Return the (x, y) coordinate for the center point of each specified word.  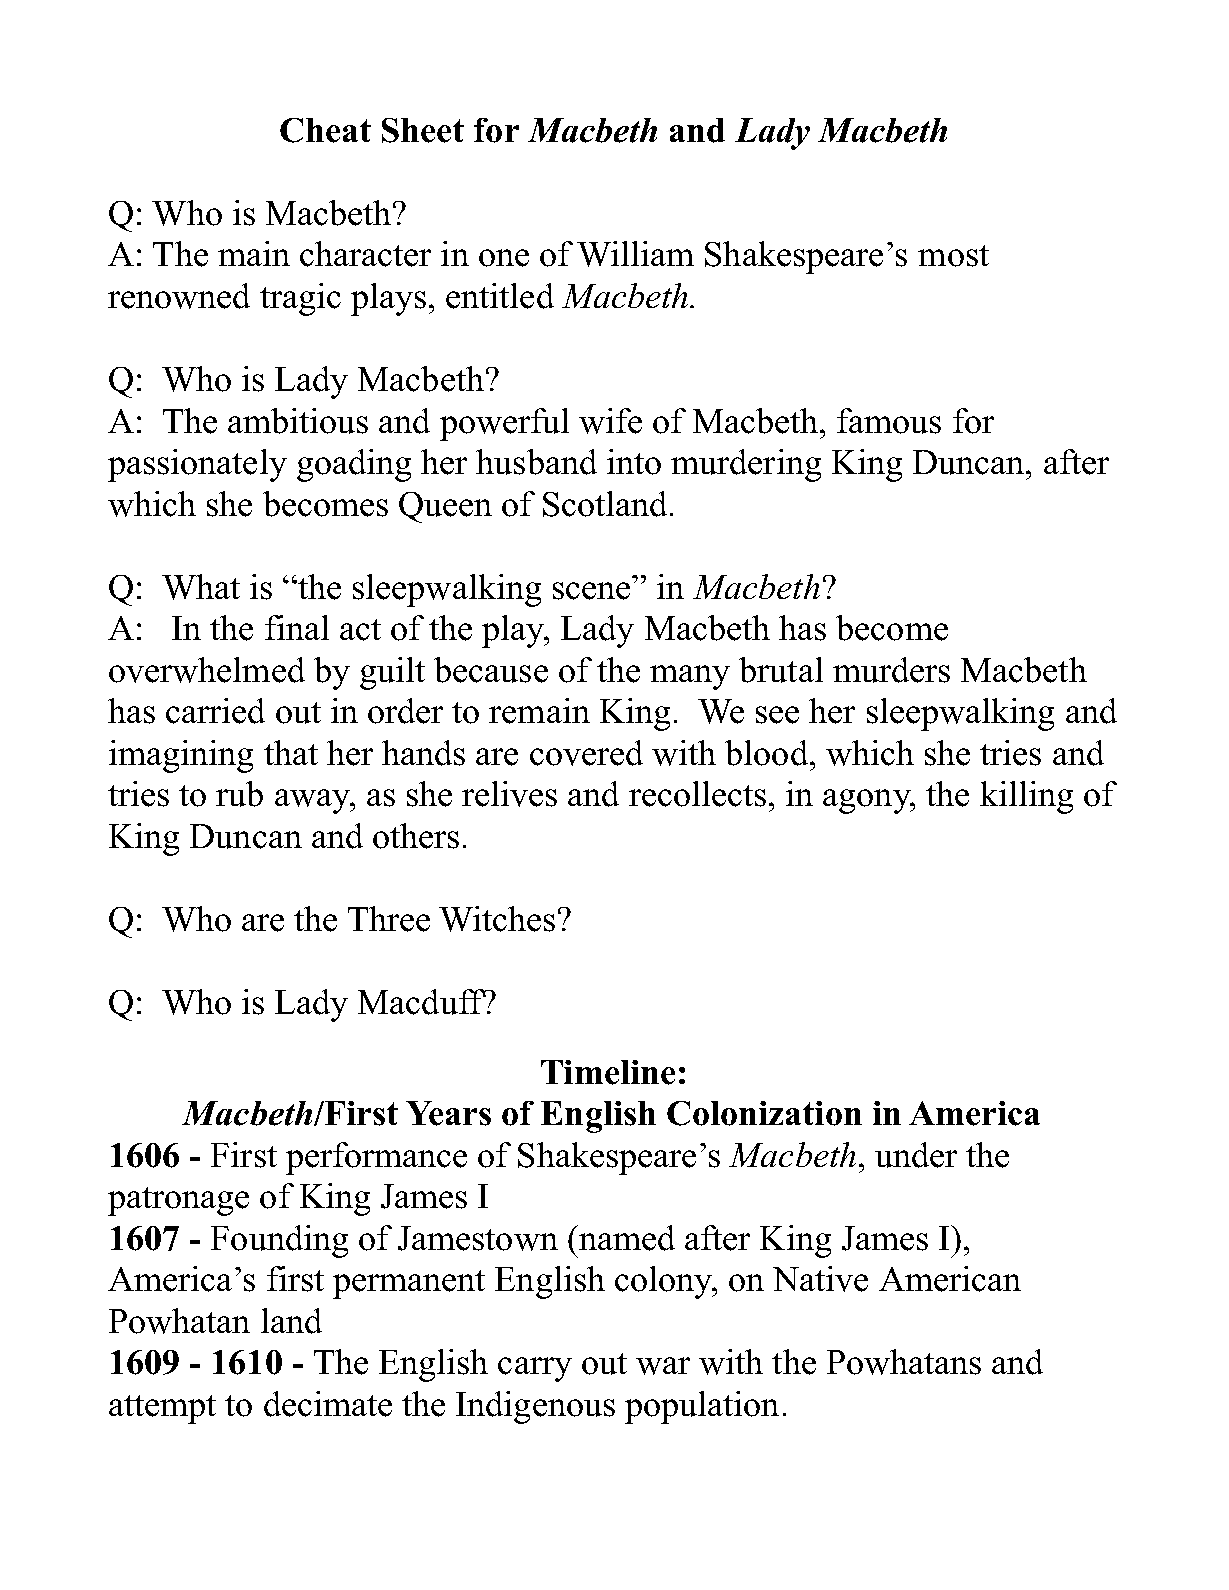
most (953, 256)
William (635, 254)
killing (1026, 797)
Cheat (325, 130)
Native (820, 1279)
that (291, 752)
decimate (328, 1404)
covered (586, 753)
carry (535, 1369)
